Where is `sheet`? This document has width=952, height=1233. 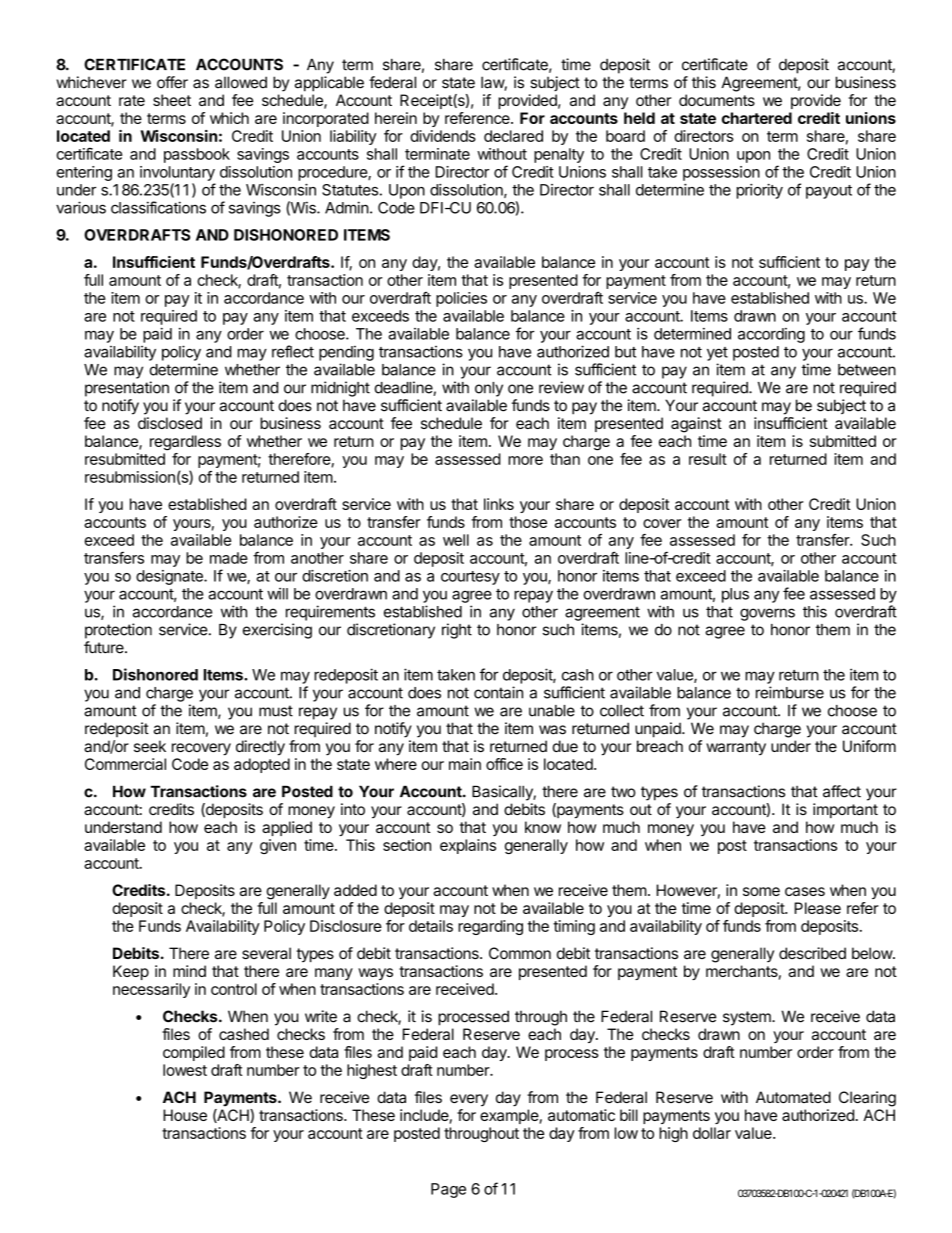 sheet is located at coordinates (172, 100).
